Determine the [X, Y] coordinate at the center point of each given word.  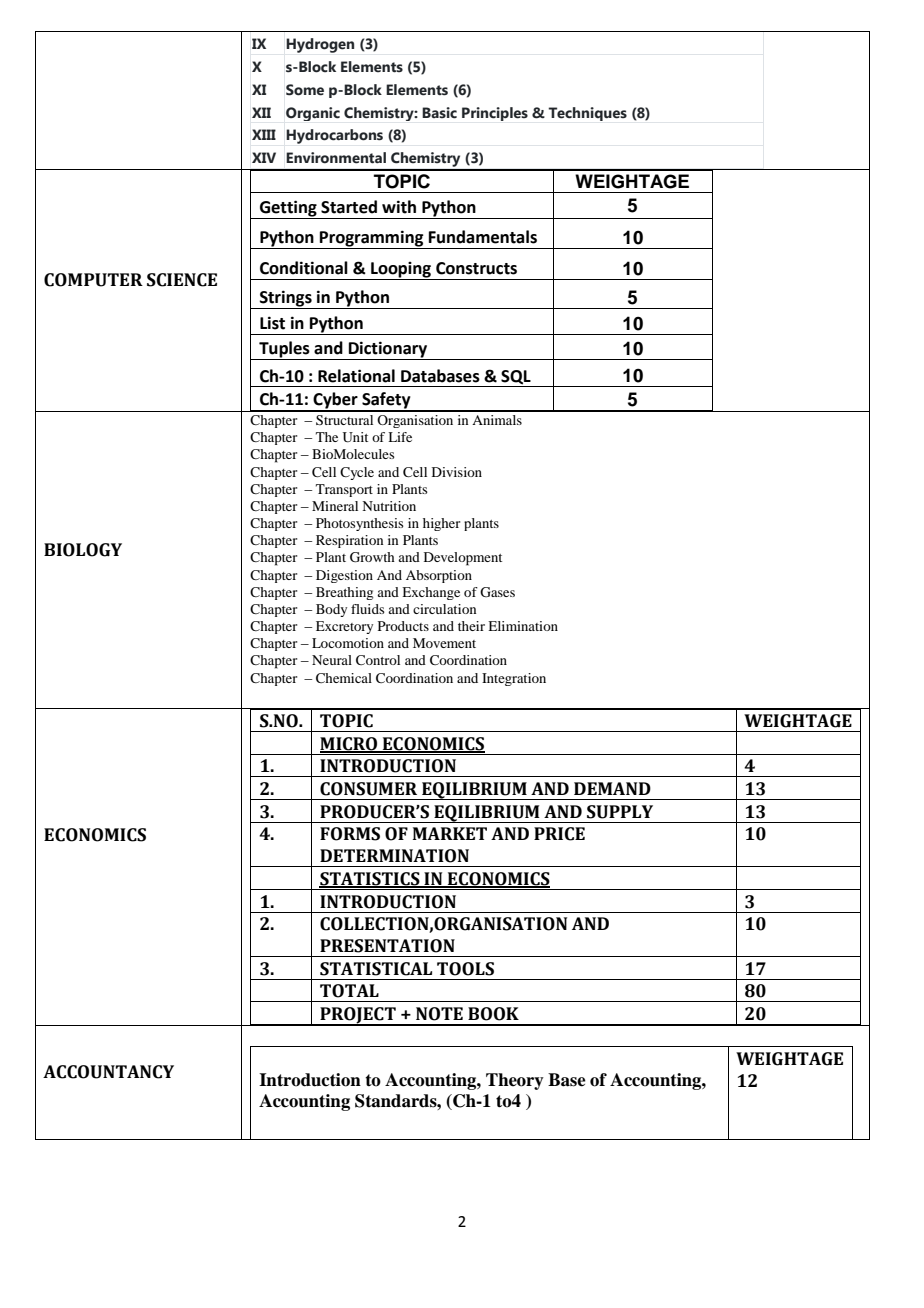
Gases [497, 592]
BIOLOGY [83, 550]
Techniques [587, 114]
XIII [264, 134]
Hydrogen [320, 45]
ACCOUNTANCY [108, 1072]
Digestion [344, 576]
